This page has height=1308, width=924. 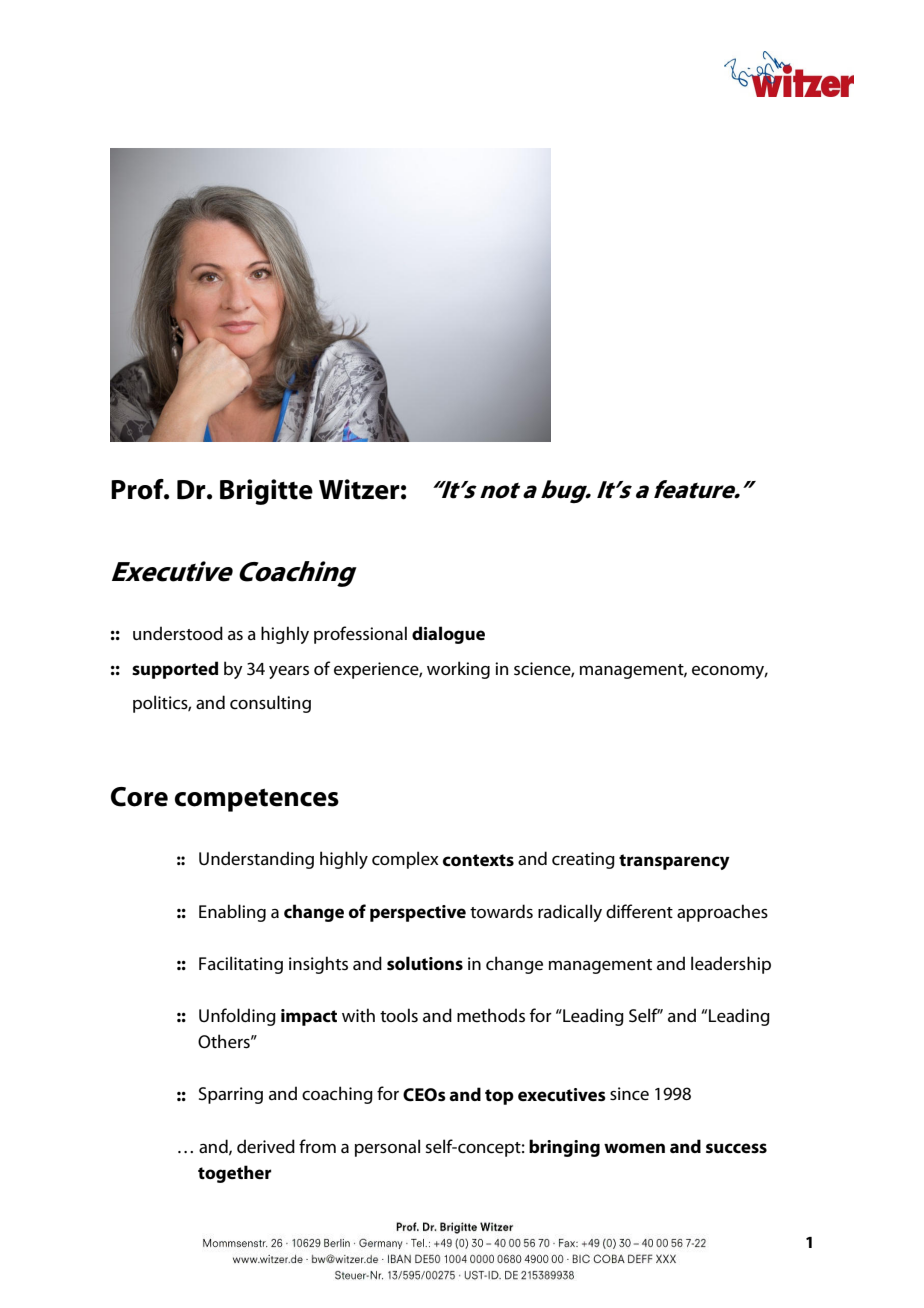 I want to click on complex, so click(x=405, y=860).
